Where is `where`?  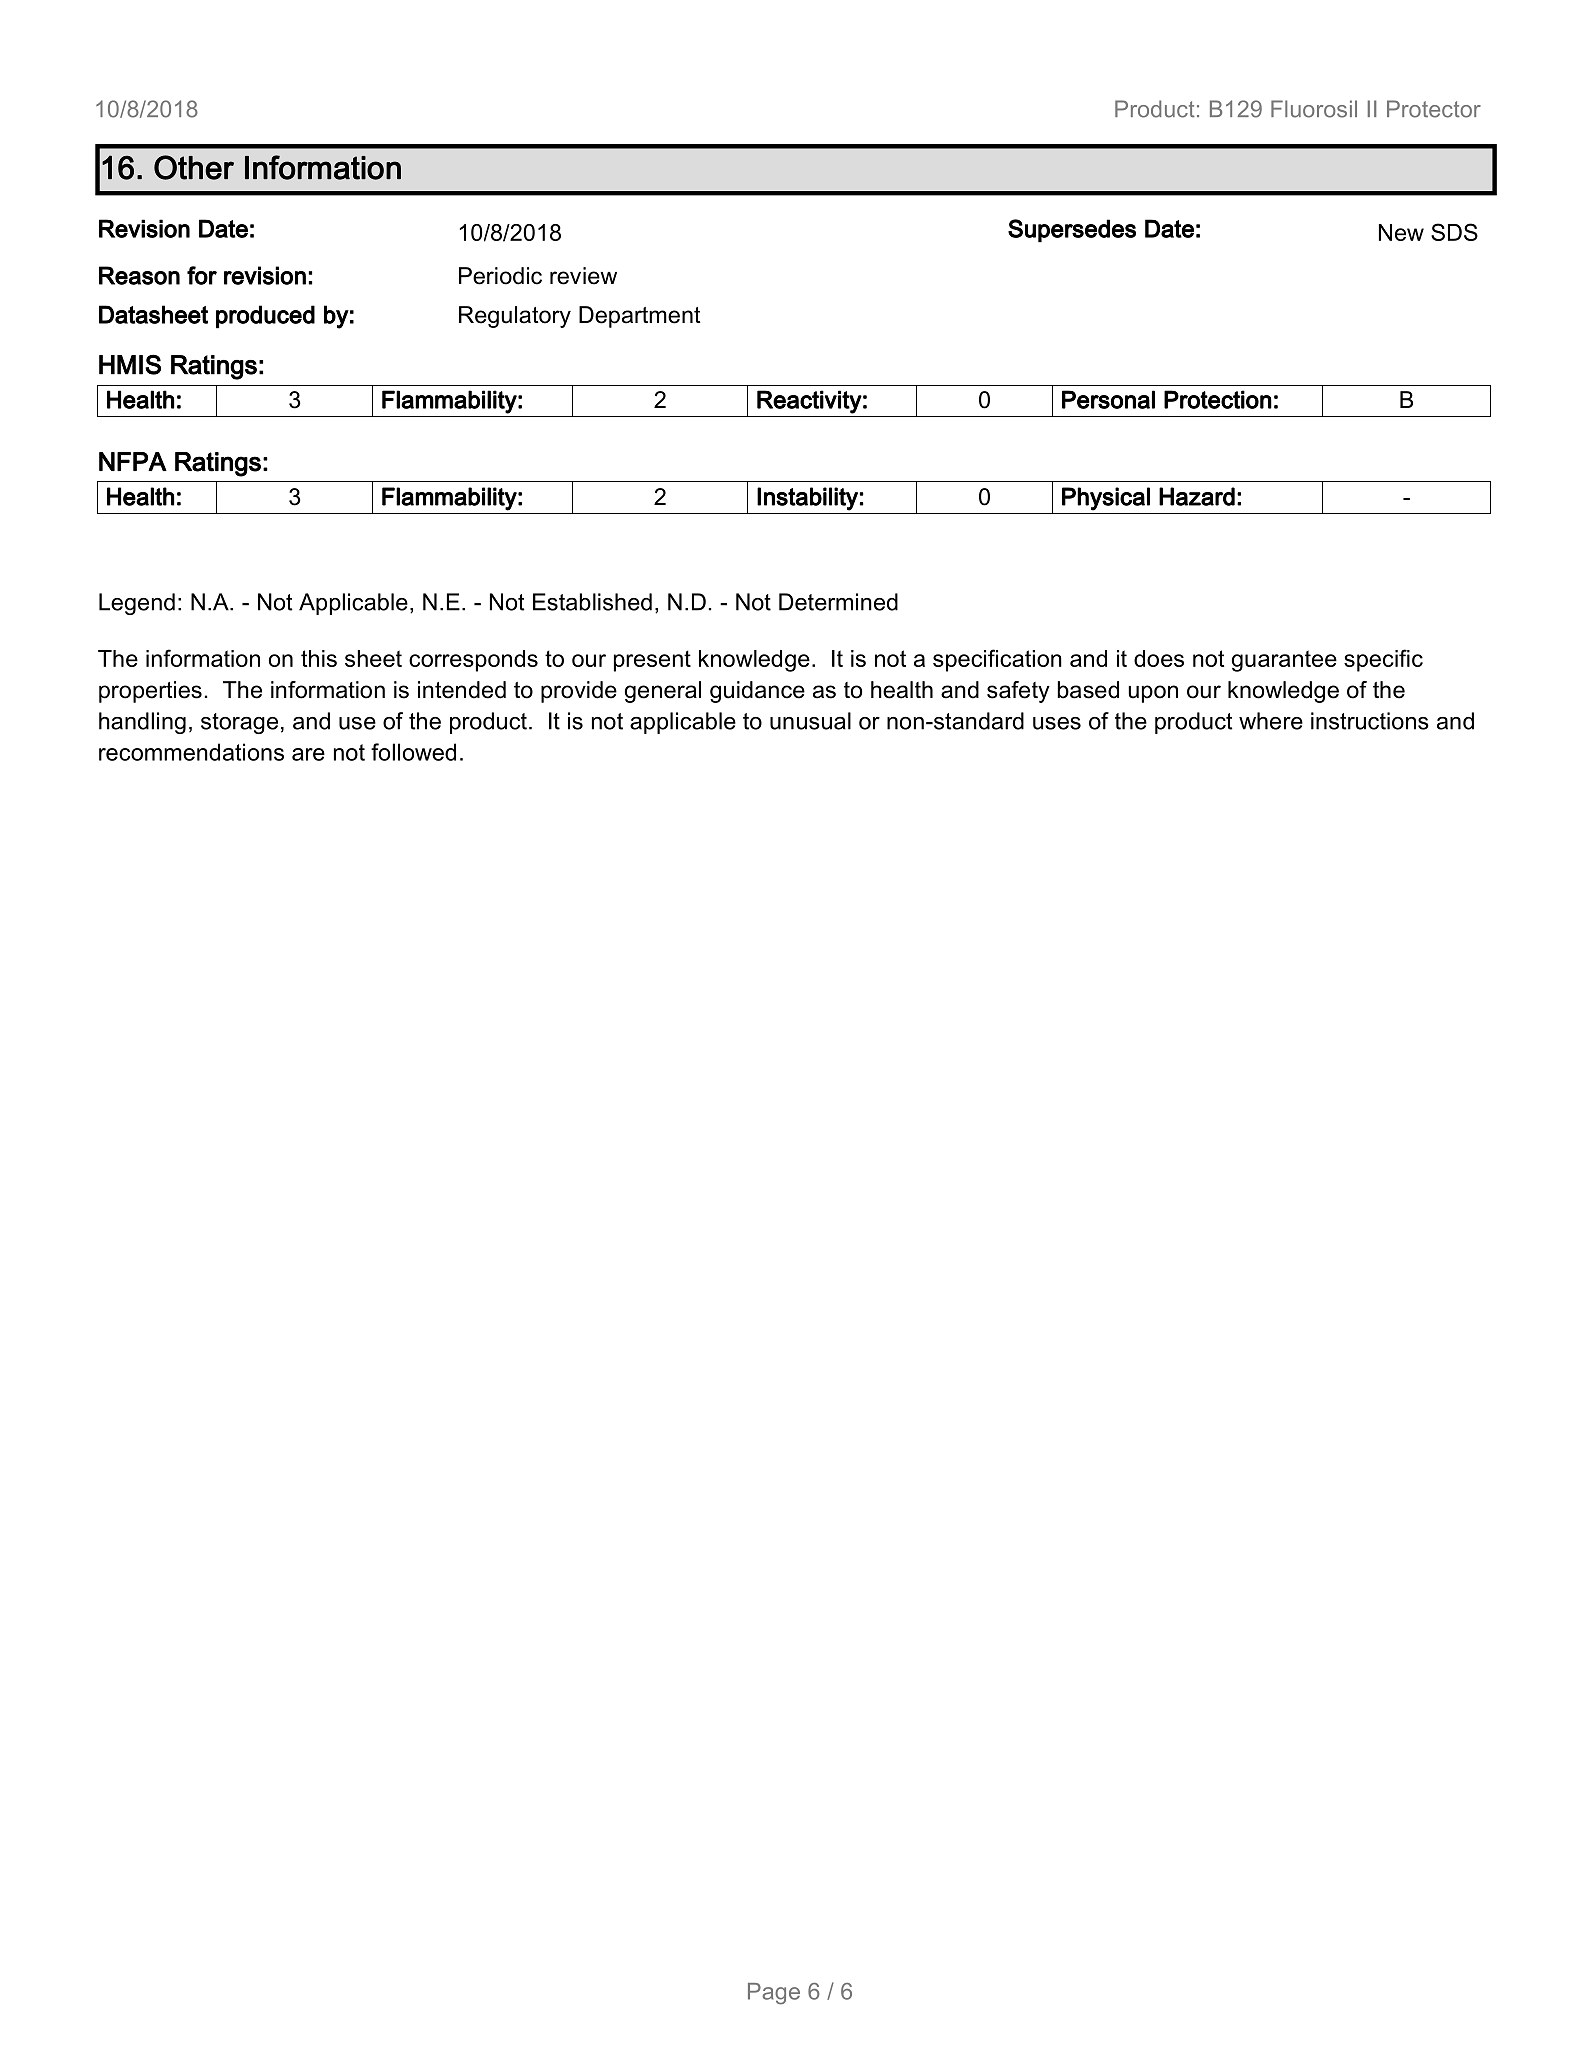 where is located at coordinates (1271, 721).
